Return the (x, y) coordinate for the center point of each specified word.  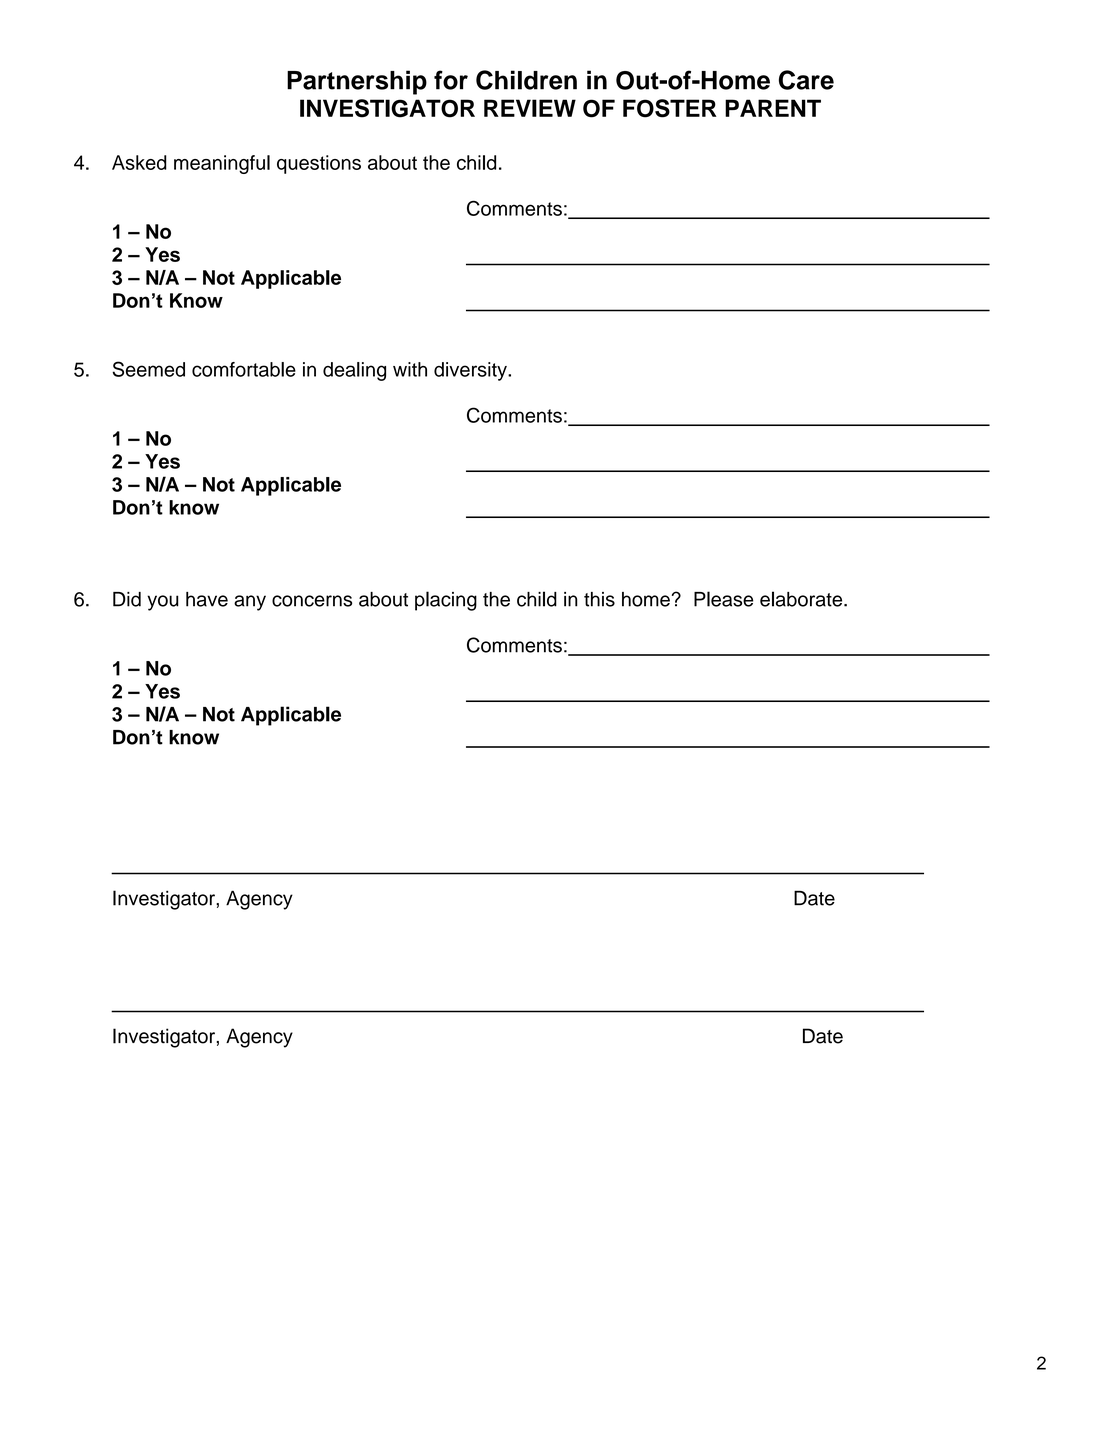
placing (446, 601)
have (207, 599)
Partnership (357, 82)
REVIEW (530, 108)
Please (724, 599)
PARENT (773, 108)
